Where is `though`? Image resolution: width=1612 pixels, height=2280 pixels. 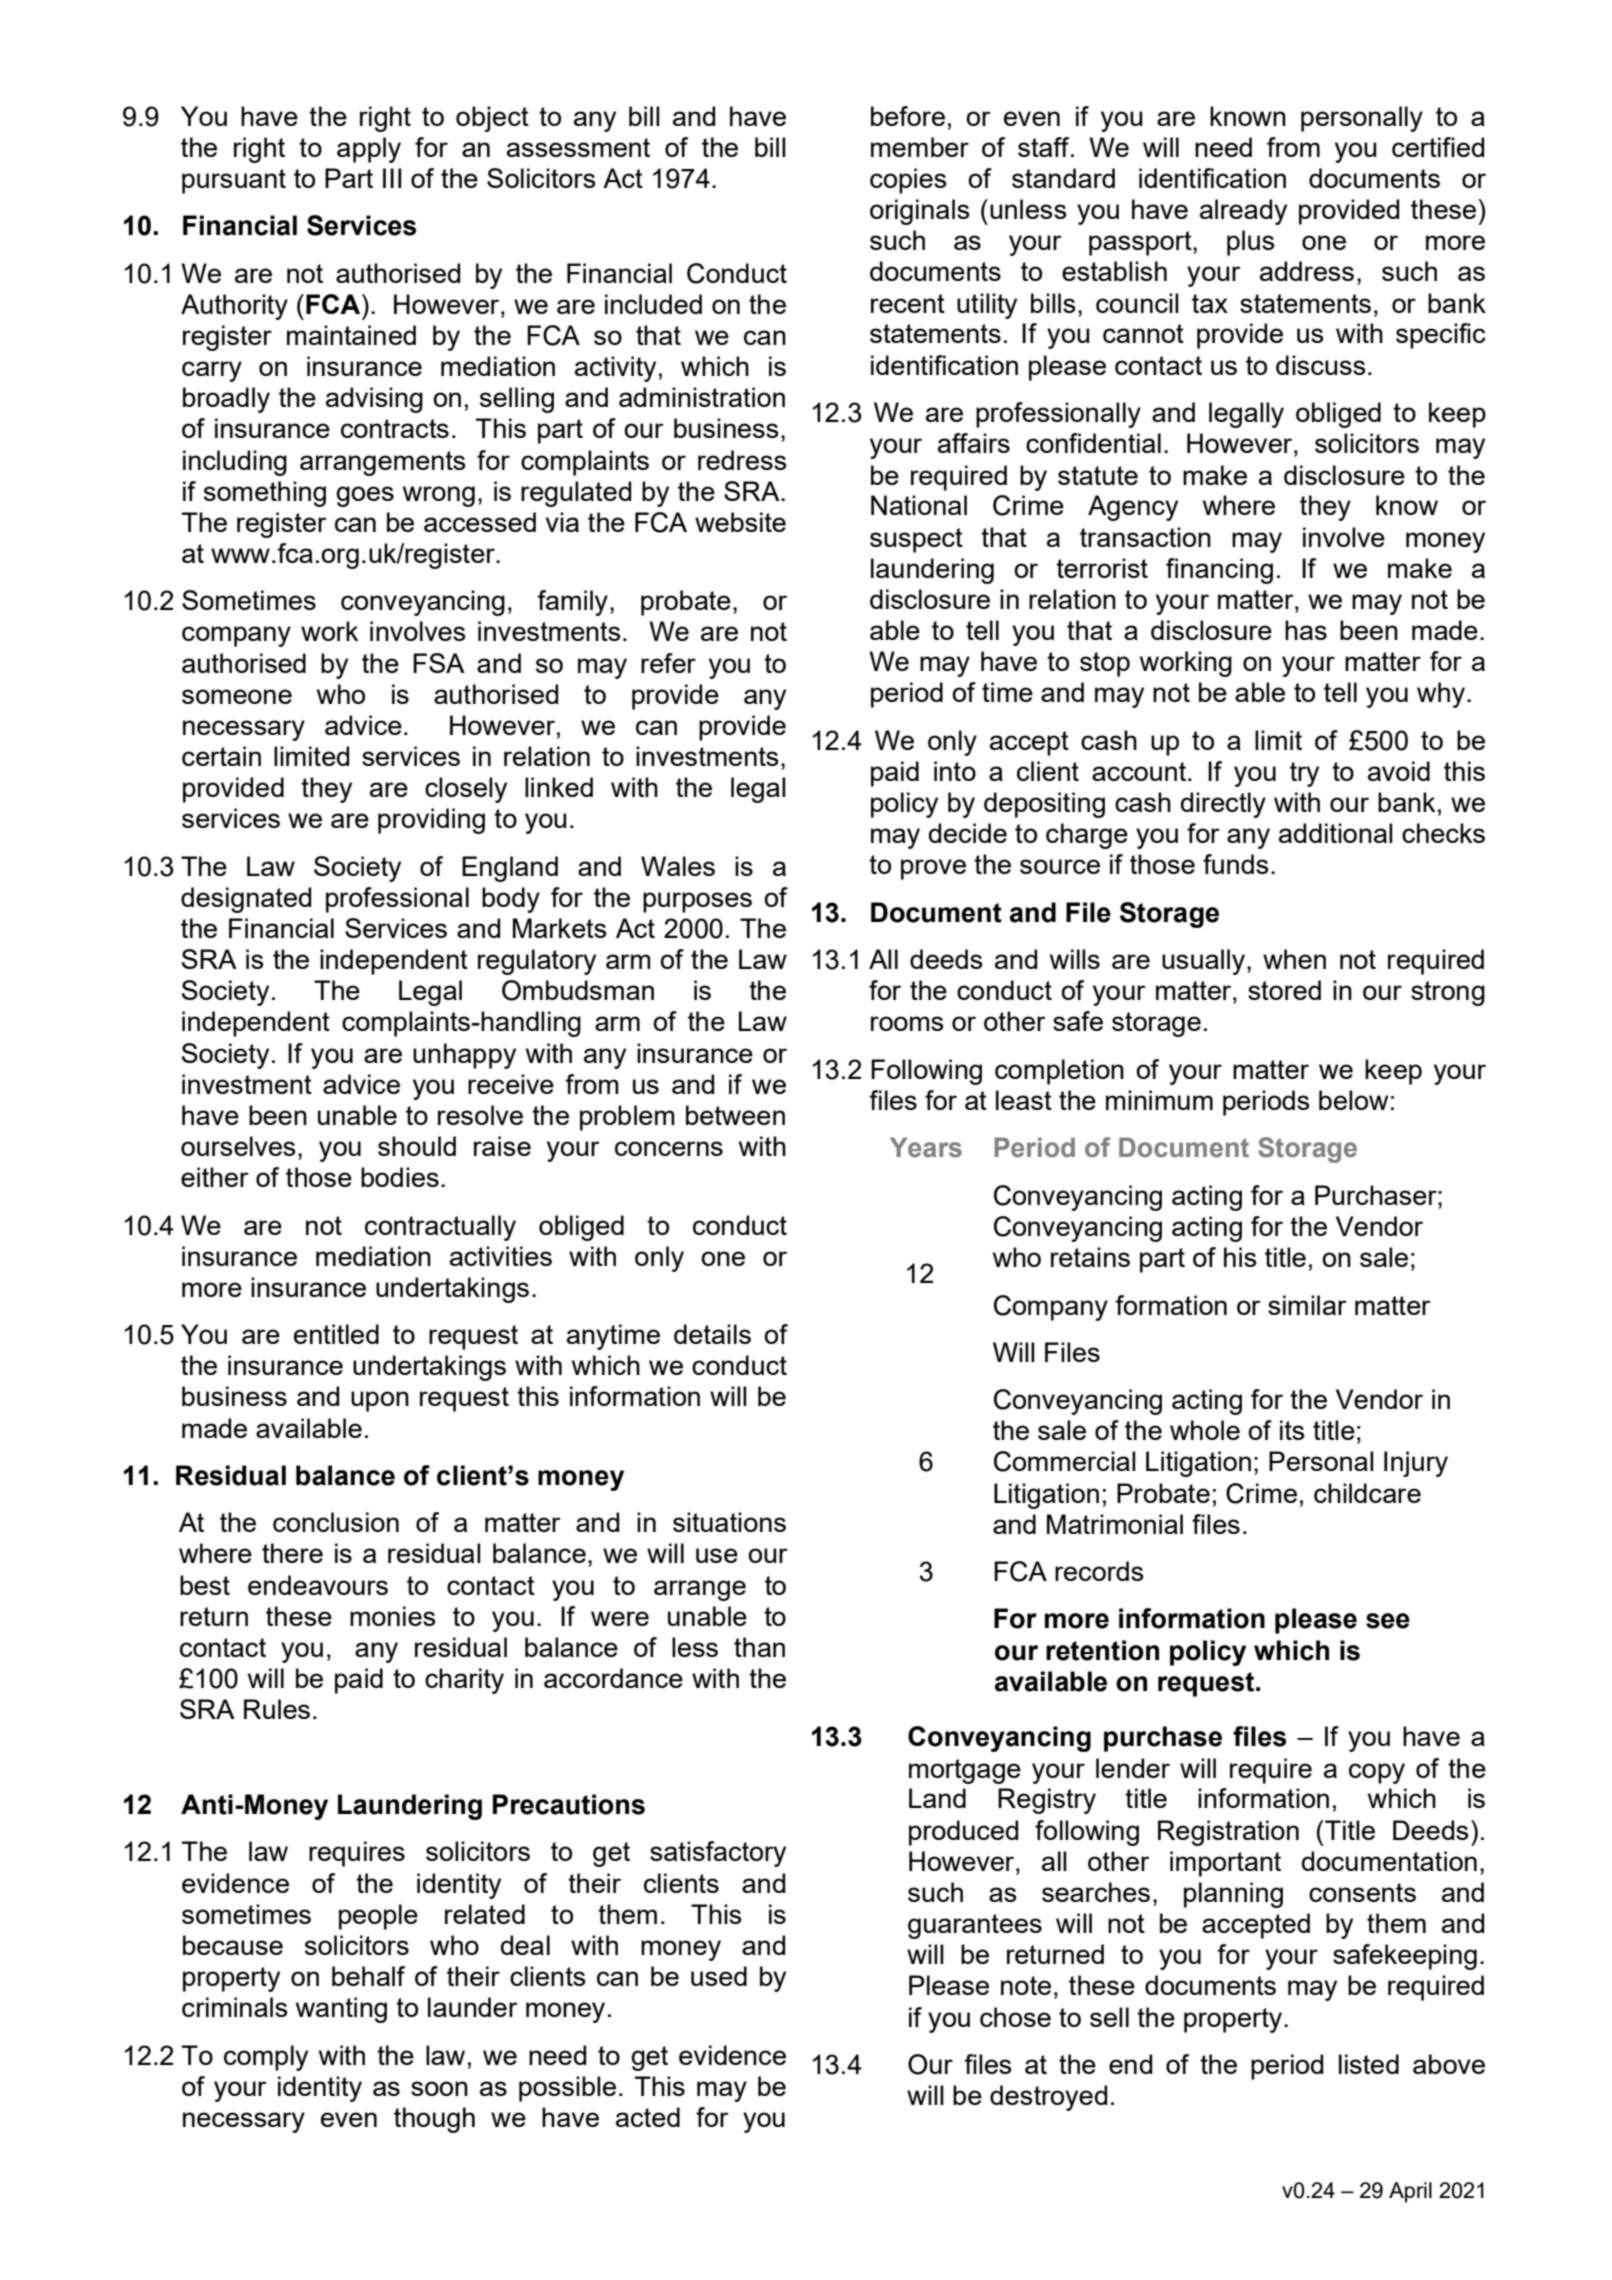 though is located at coordinates (434, 2120).
